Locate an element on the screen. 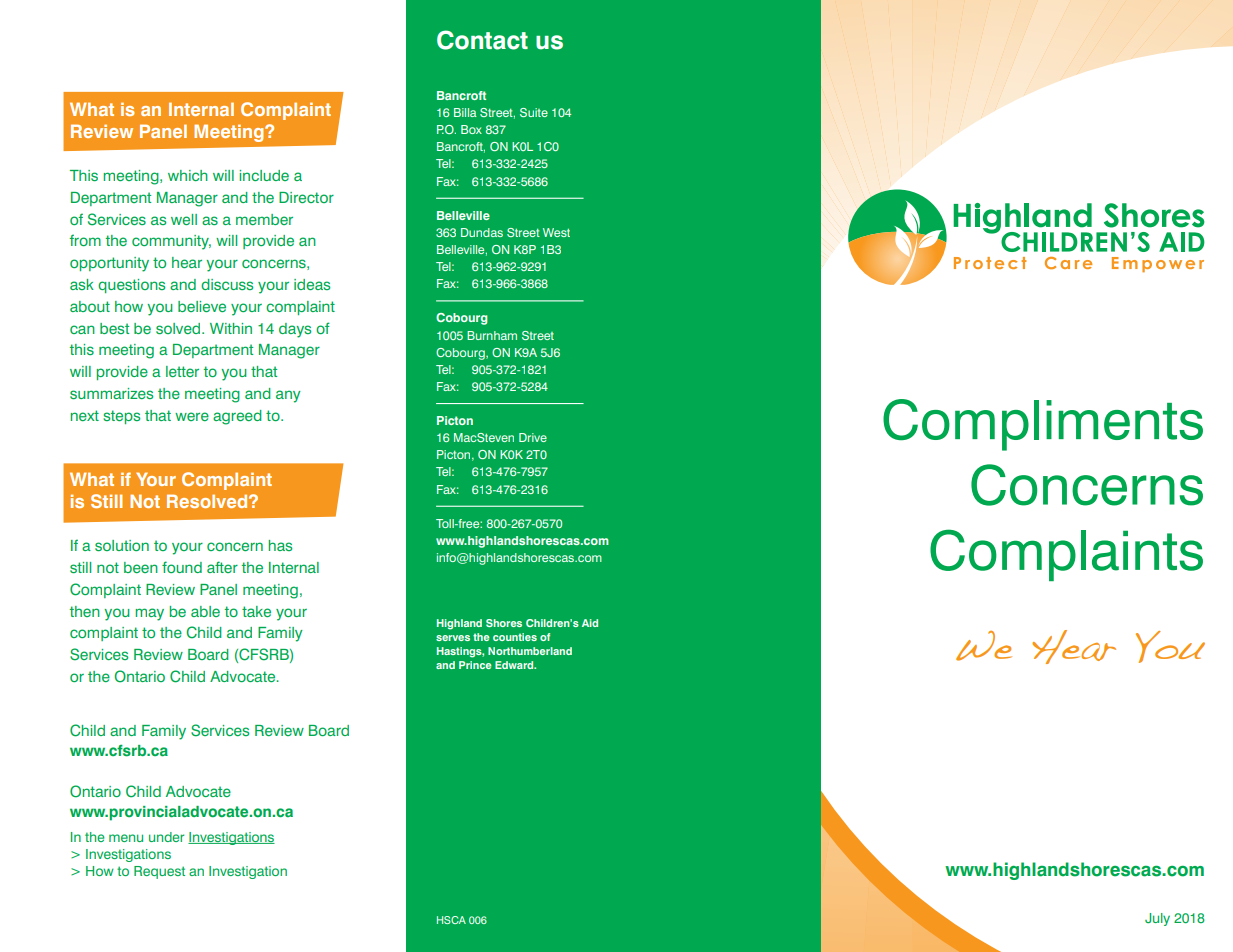 The width and height of the screenshot is (1233, 952). Compliments is located at coordinates (1043, 425).
